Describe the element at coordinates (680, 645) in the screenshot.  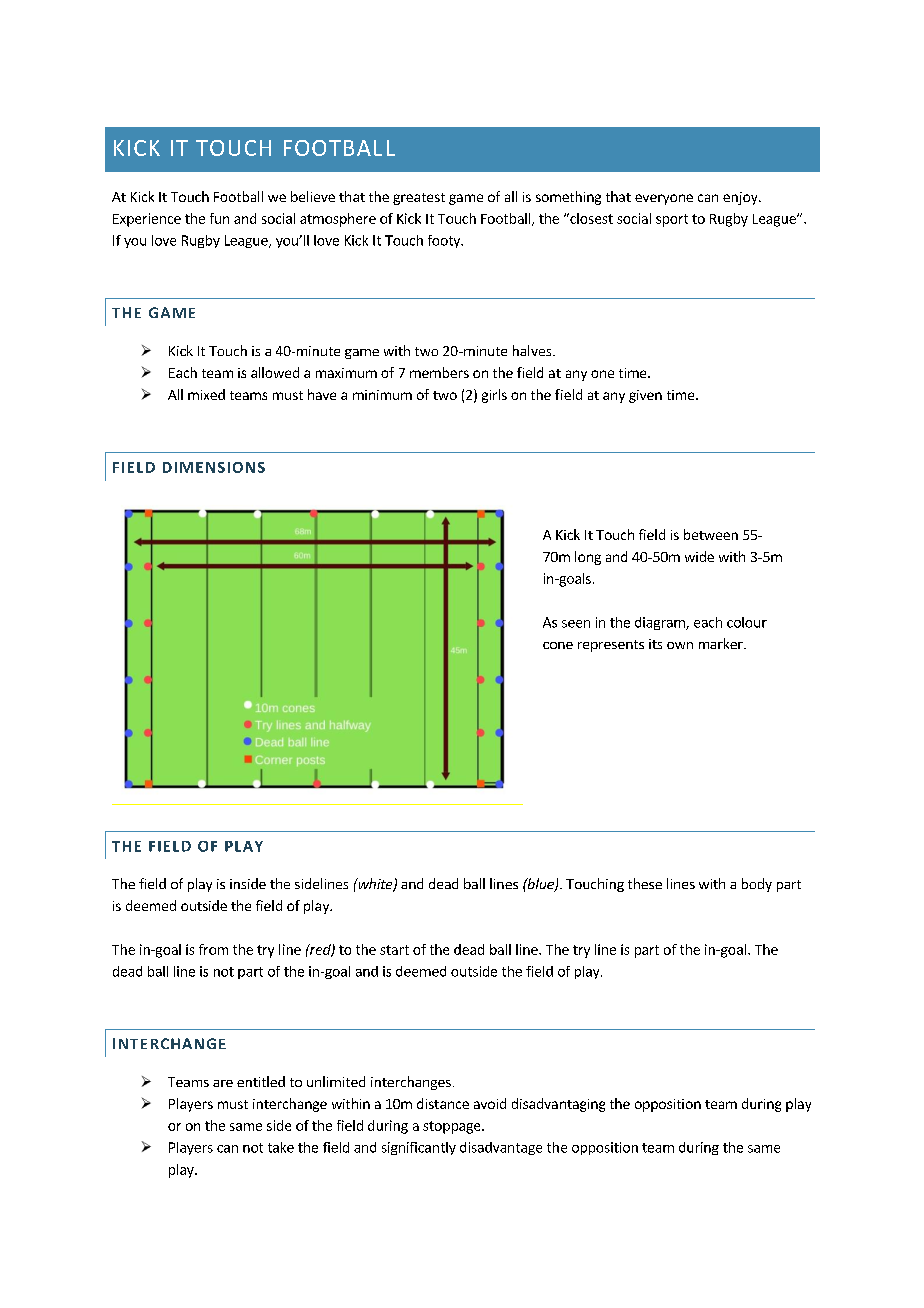
I see `own` at that location.
